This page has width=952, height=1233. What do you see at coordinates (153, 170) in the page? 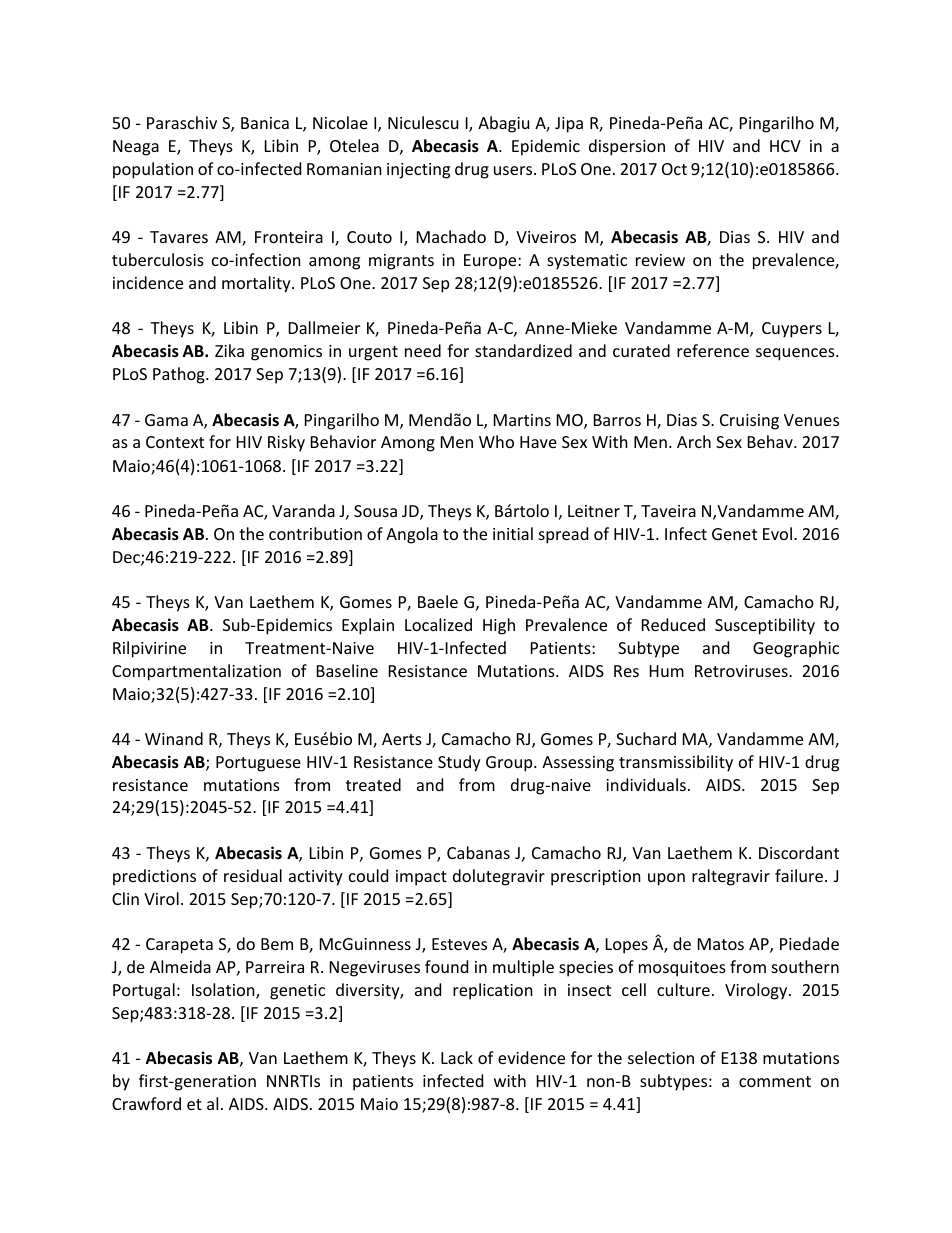
I see `population` at bounding box center [153, 170].
